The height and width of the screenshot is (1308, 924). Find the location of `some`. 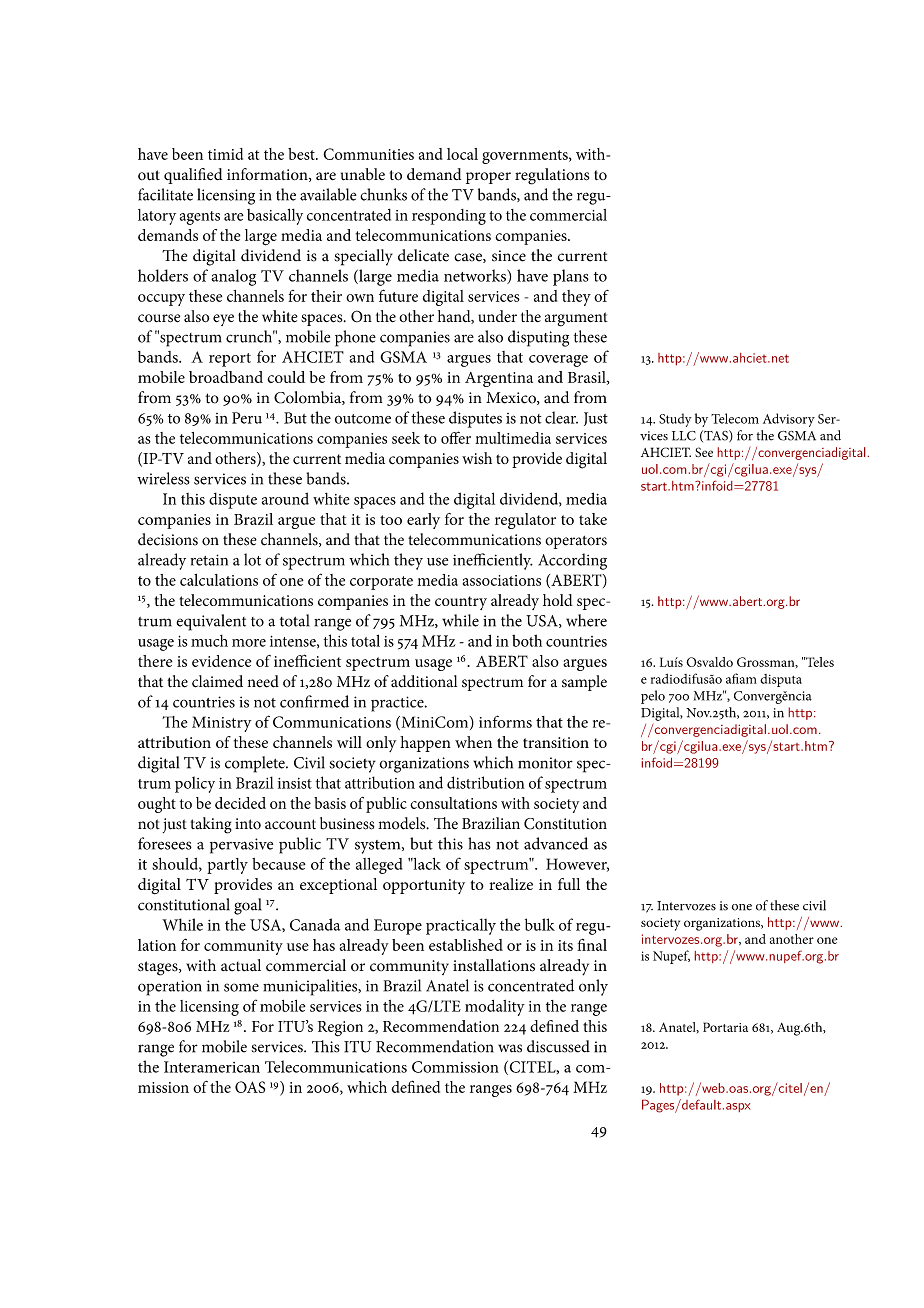

some is located at coordinates (241, 987).
